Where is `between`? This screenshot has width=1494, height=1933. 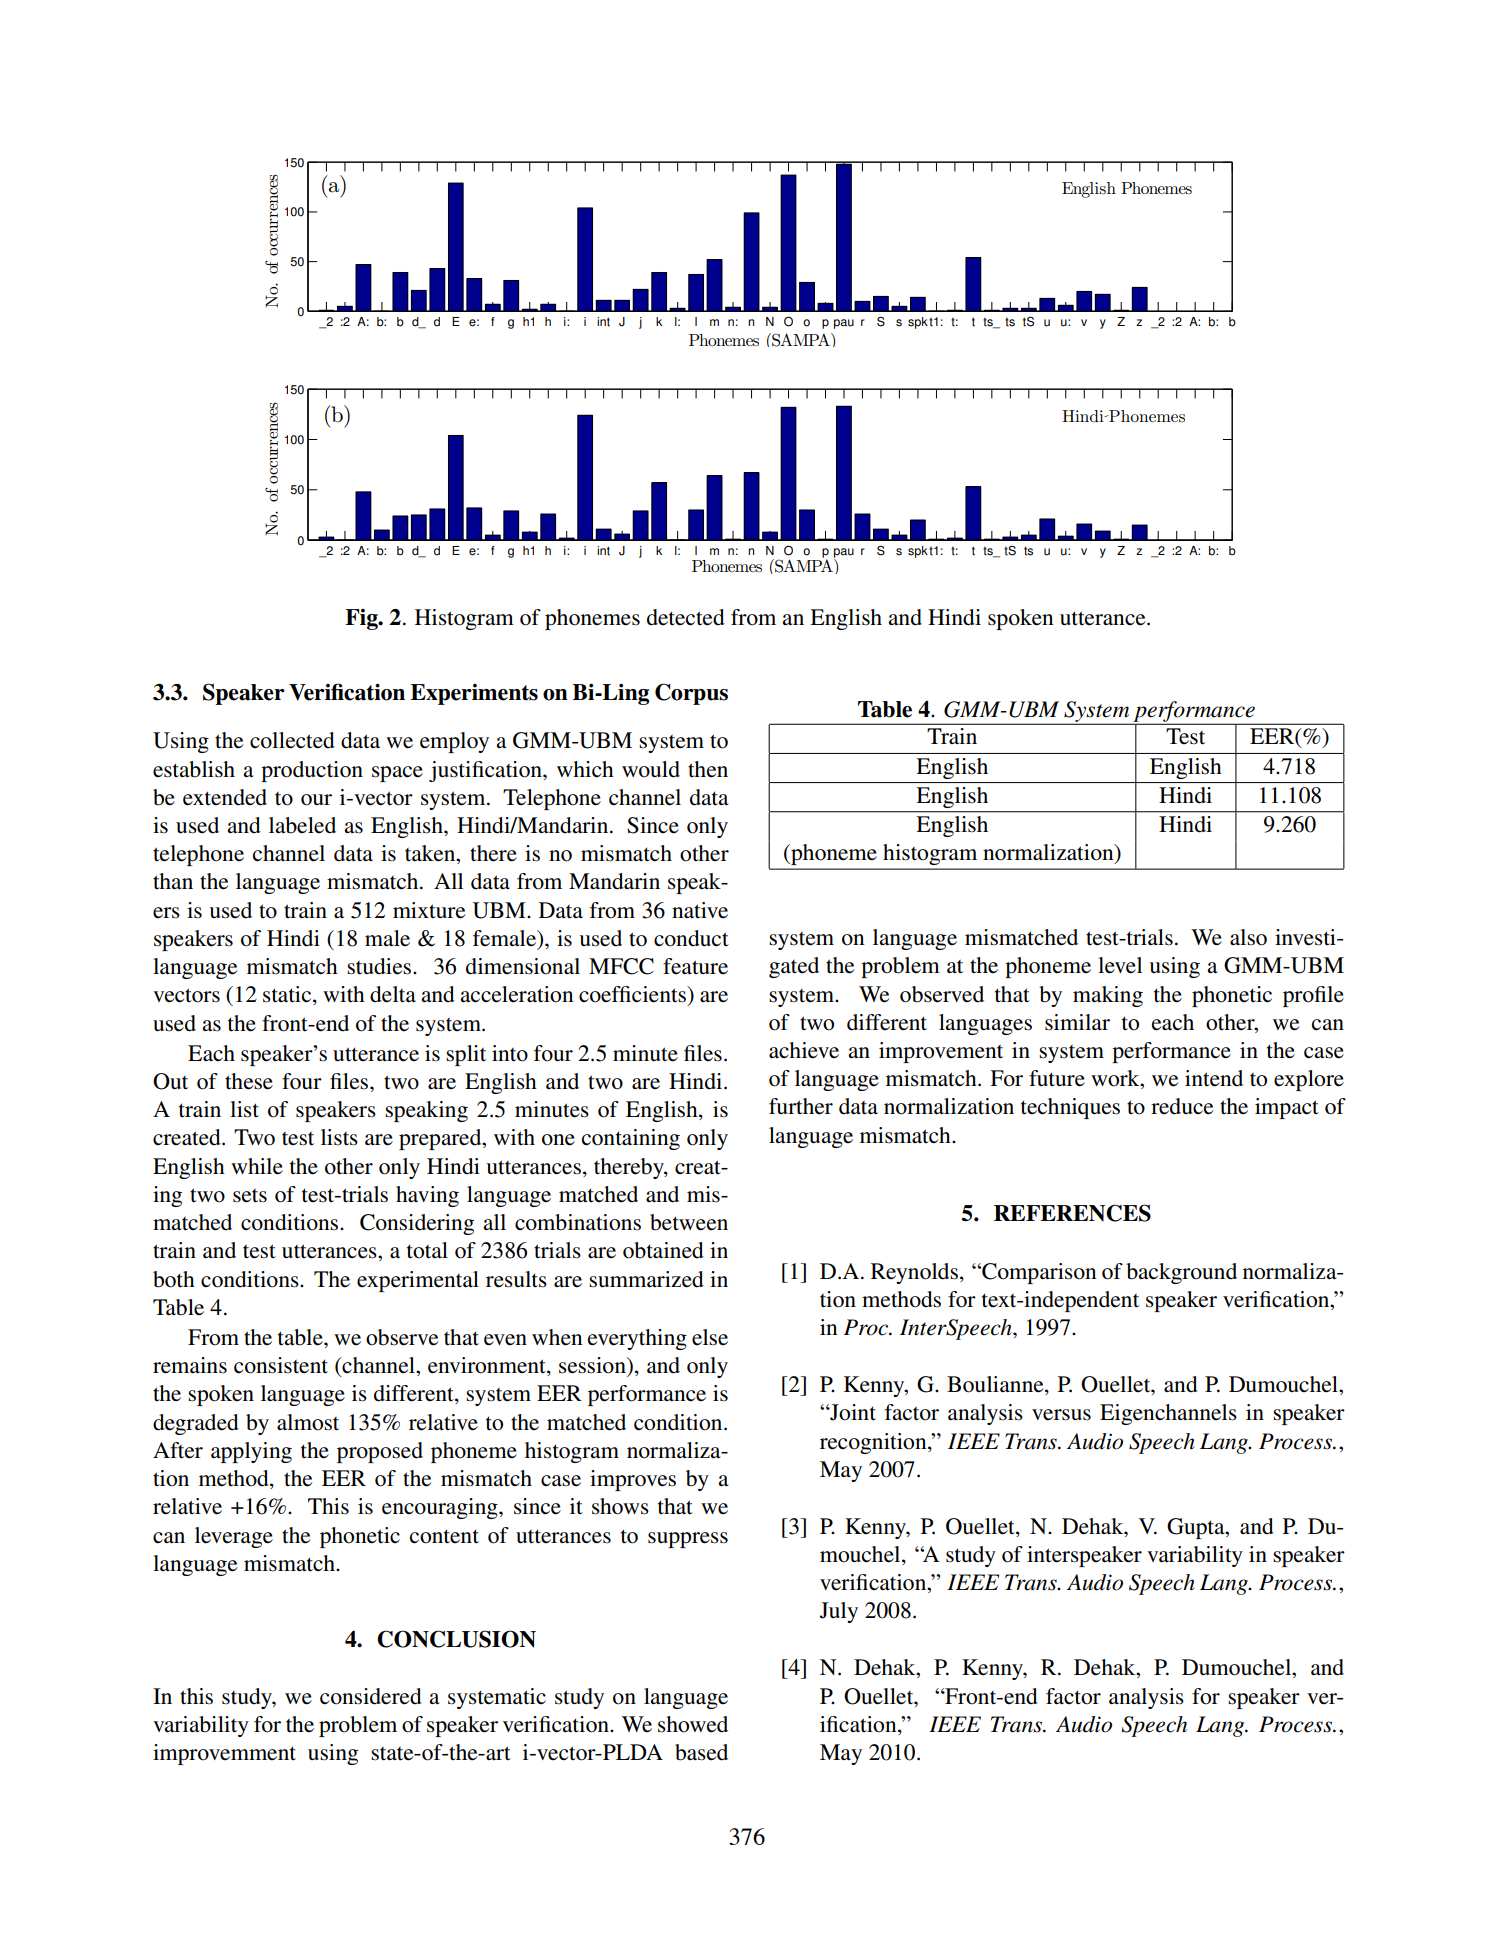 between is located at coordinates (689, 1222).
